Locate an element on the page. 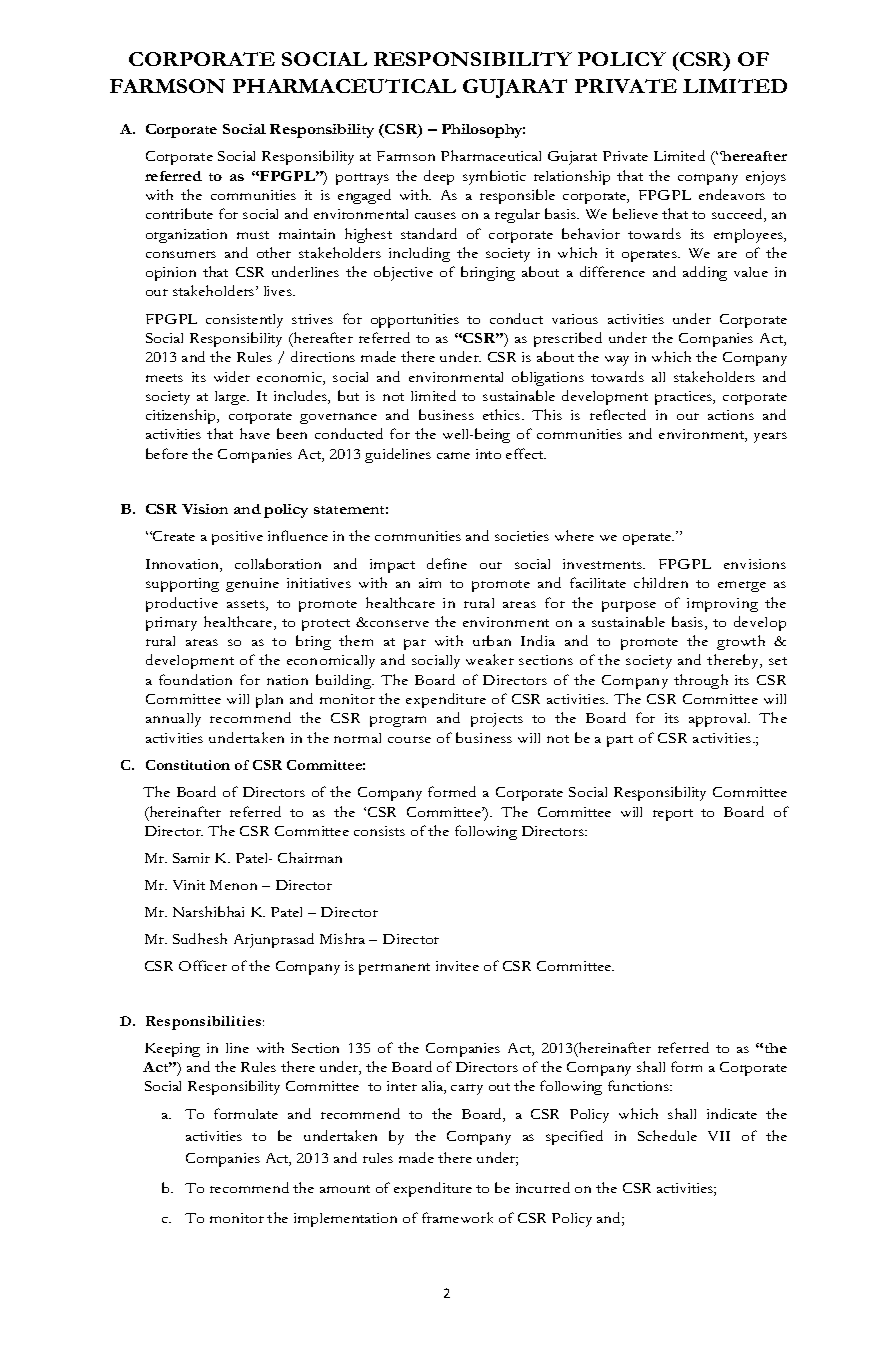  came is located at coordinates (453, 455).
